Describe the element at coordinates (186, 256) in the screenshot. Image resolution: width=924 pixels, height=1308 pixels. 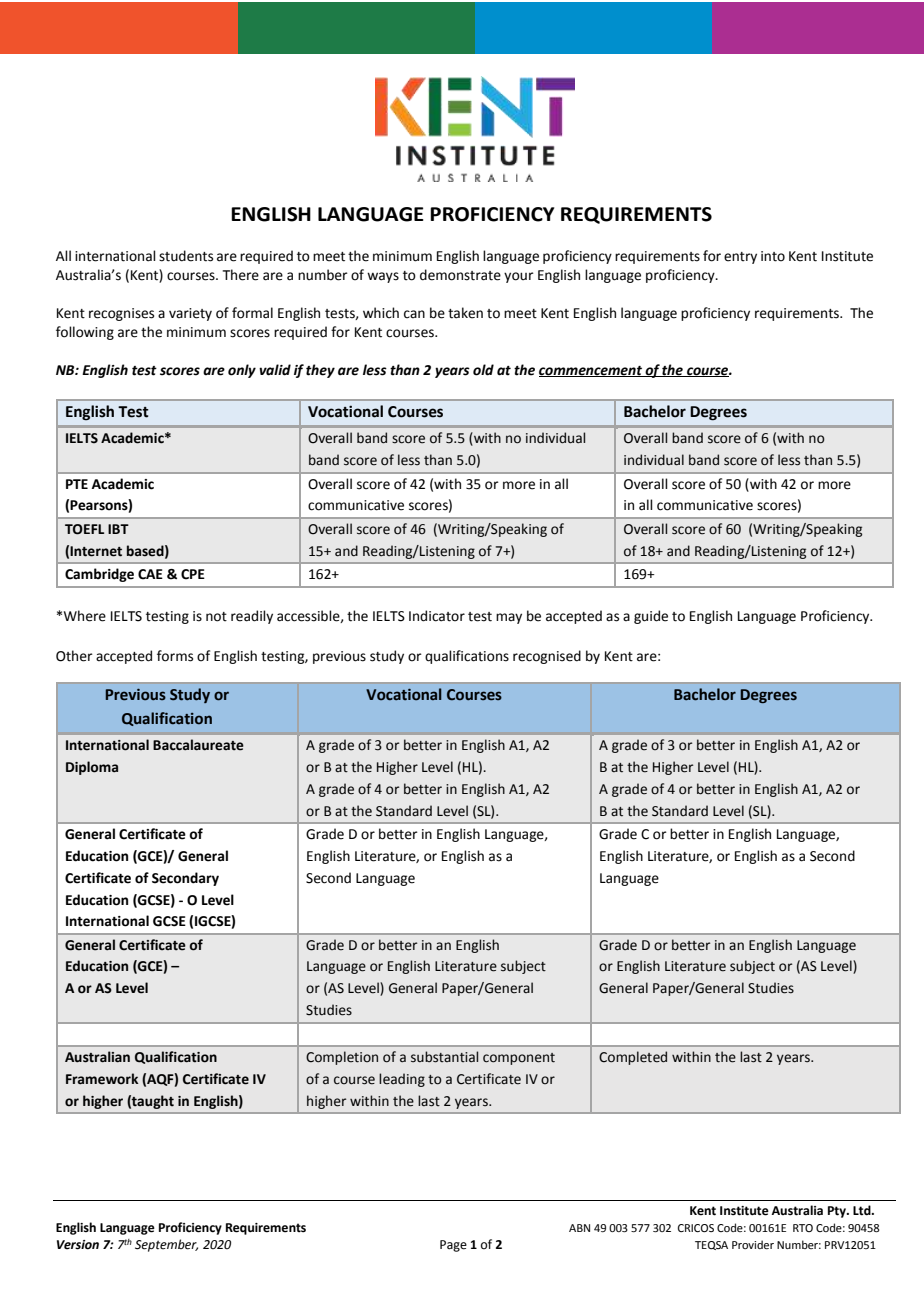
I see `students` at that location.
